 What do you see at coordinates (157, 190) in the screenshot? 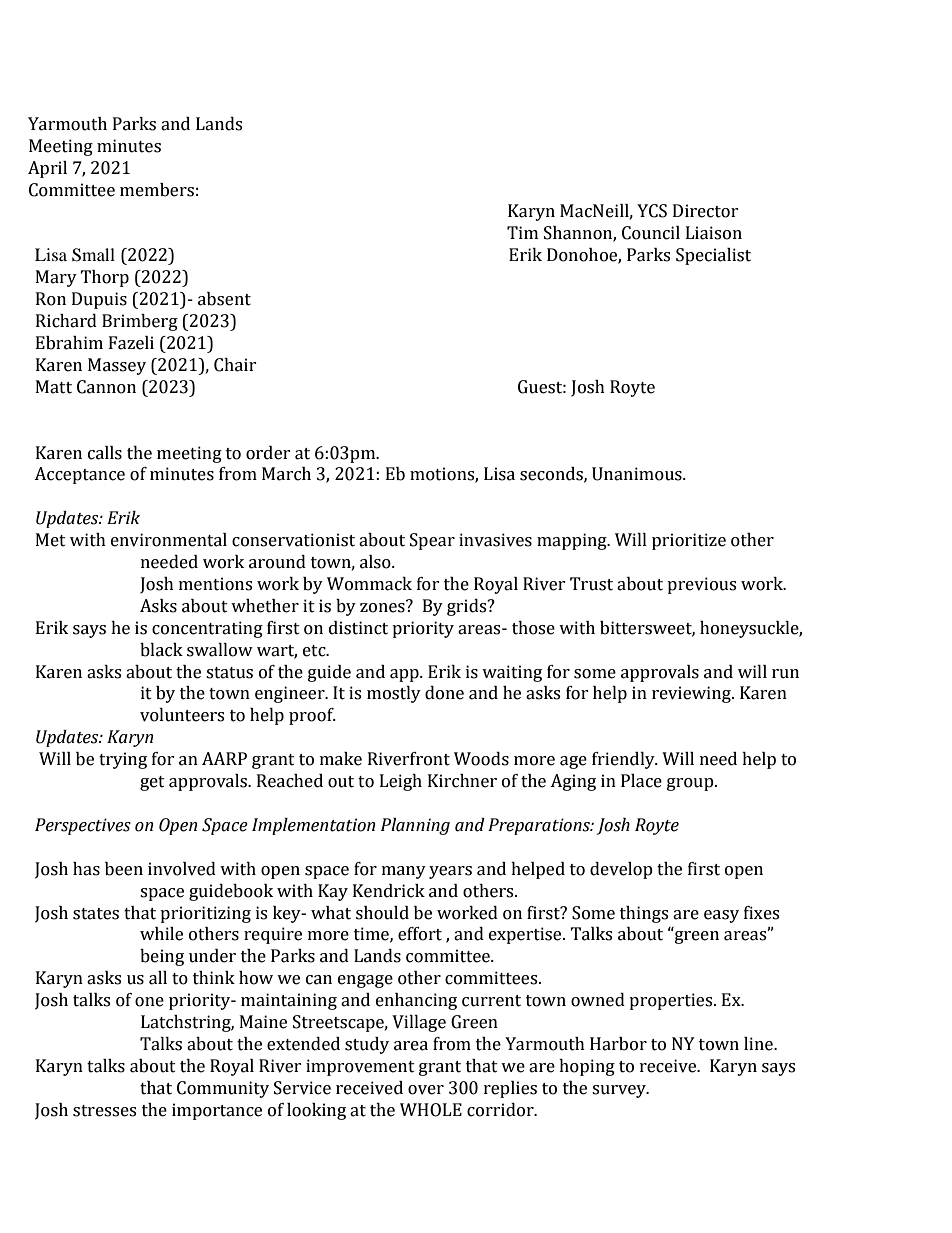
I see `members` at bounding box center [157, 190].
